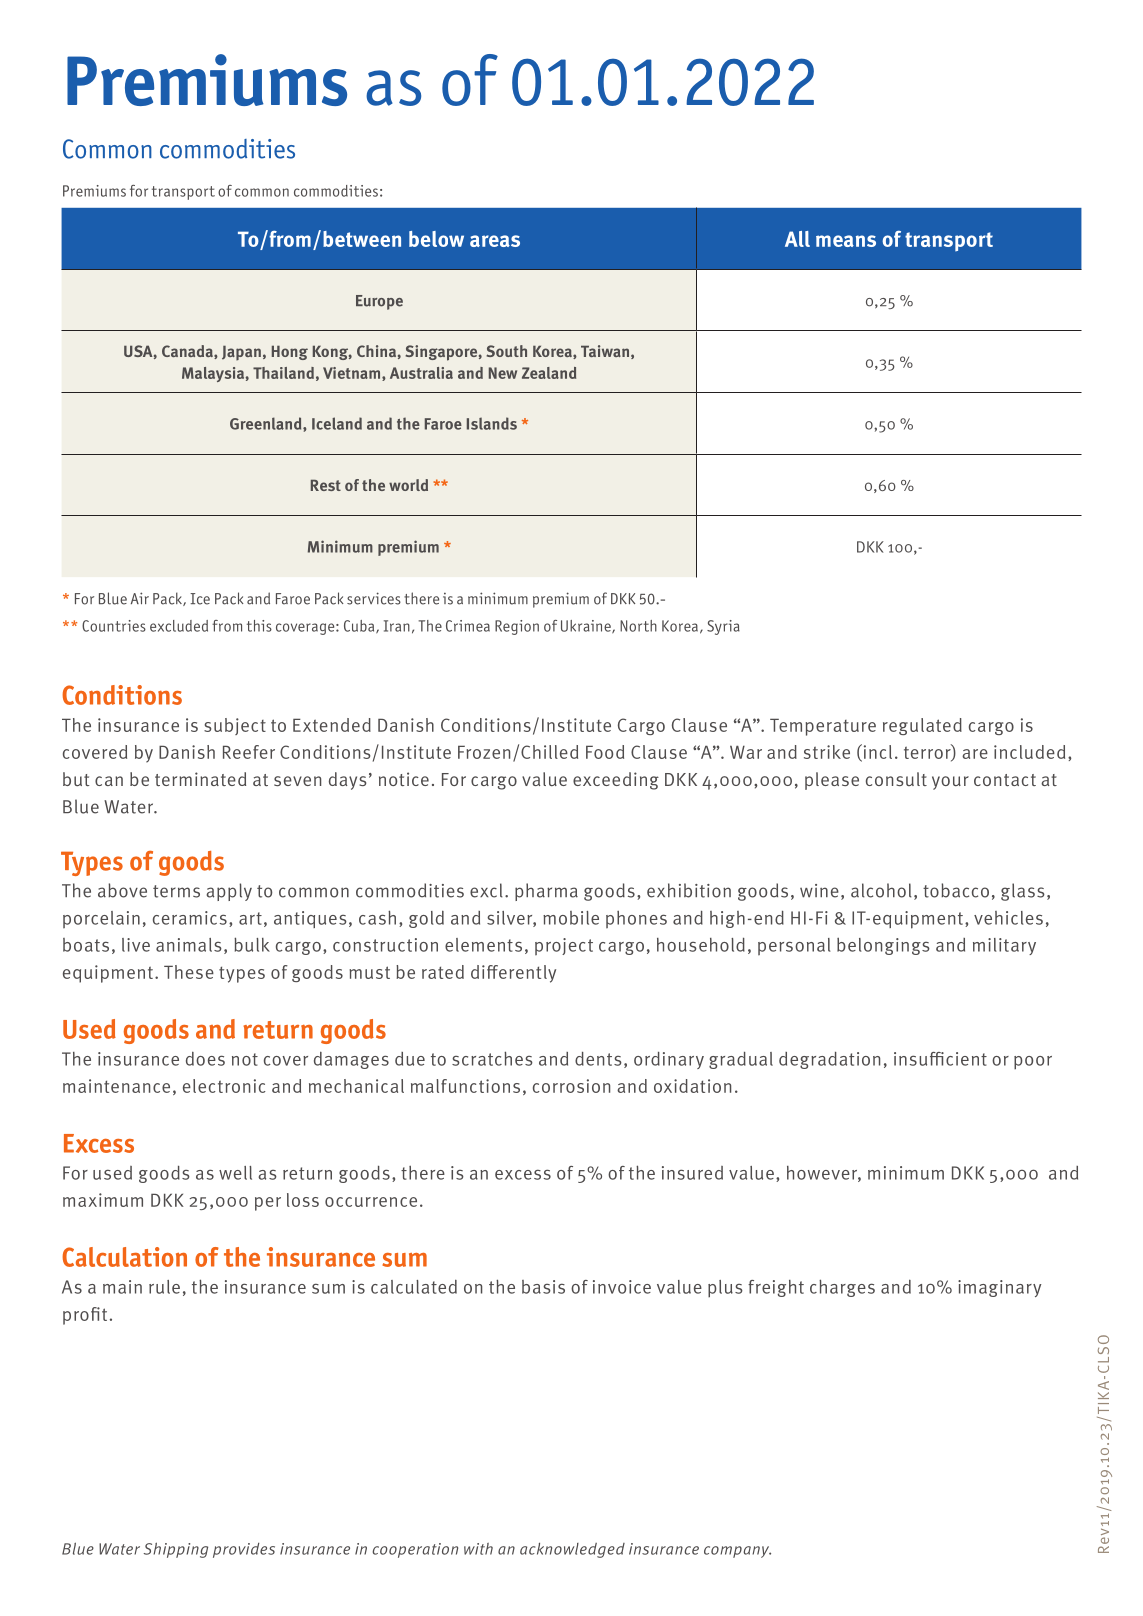 This screenshot has height=1616, width=1143. I want to click on corrosion, so click(571, 1086).
